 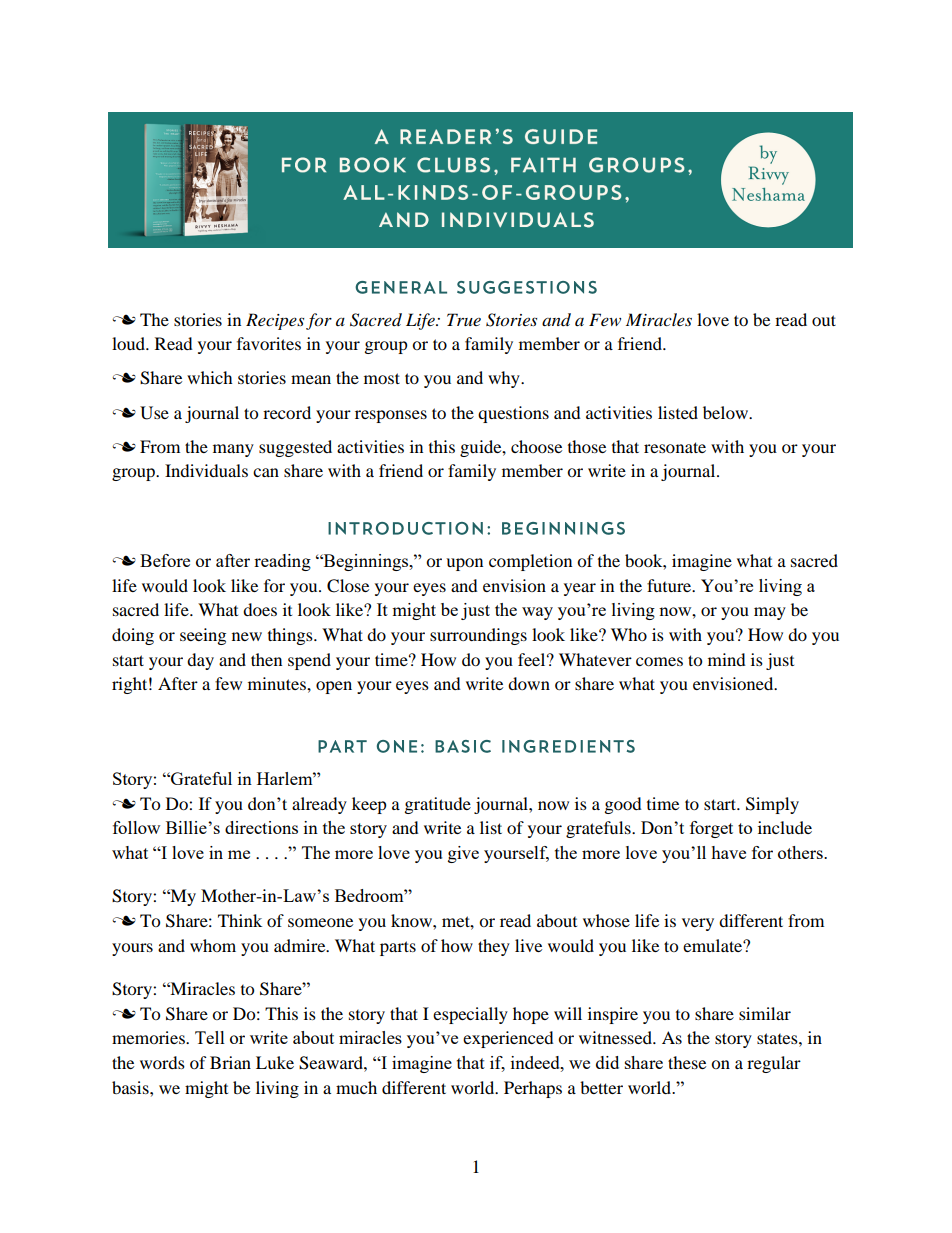 I want to click on below, so click(x=726, y=412).
